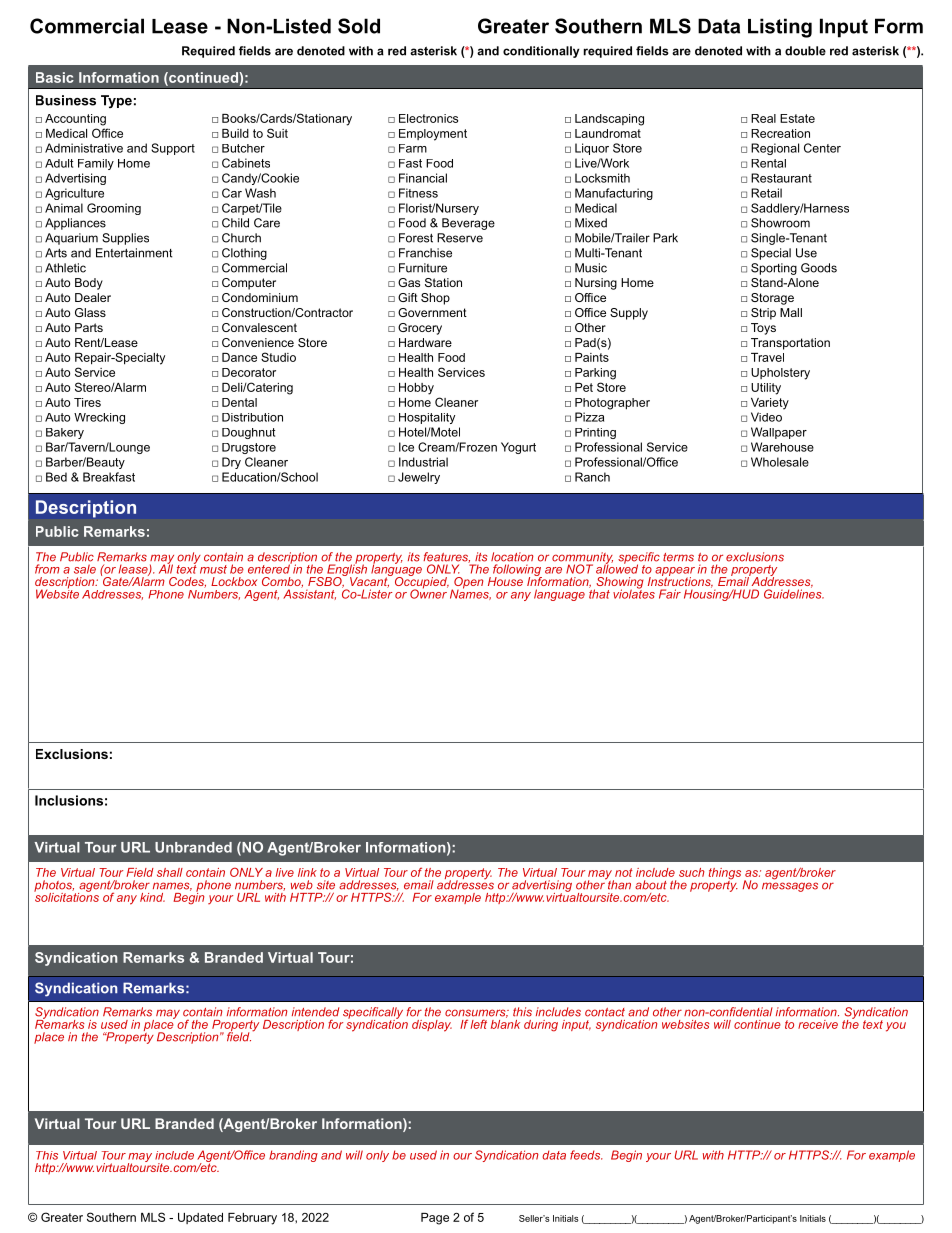 The height and width of the screenshot is (1233, 952). I want to click on Video, so click(766, 417).
